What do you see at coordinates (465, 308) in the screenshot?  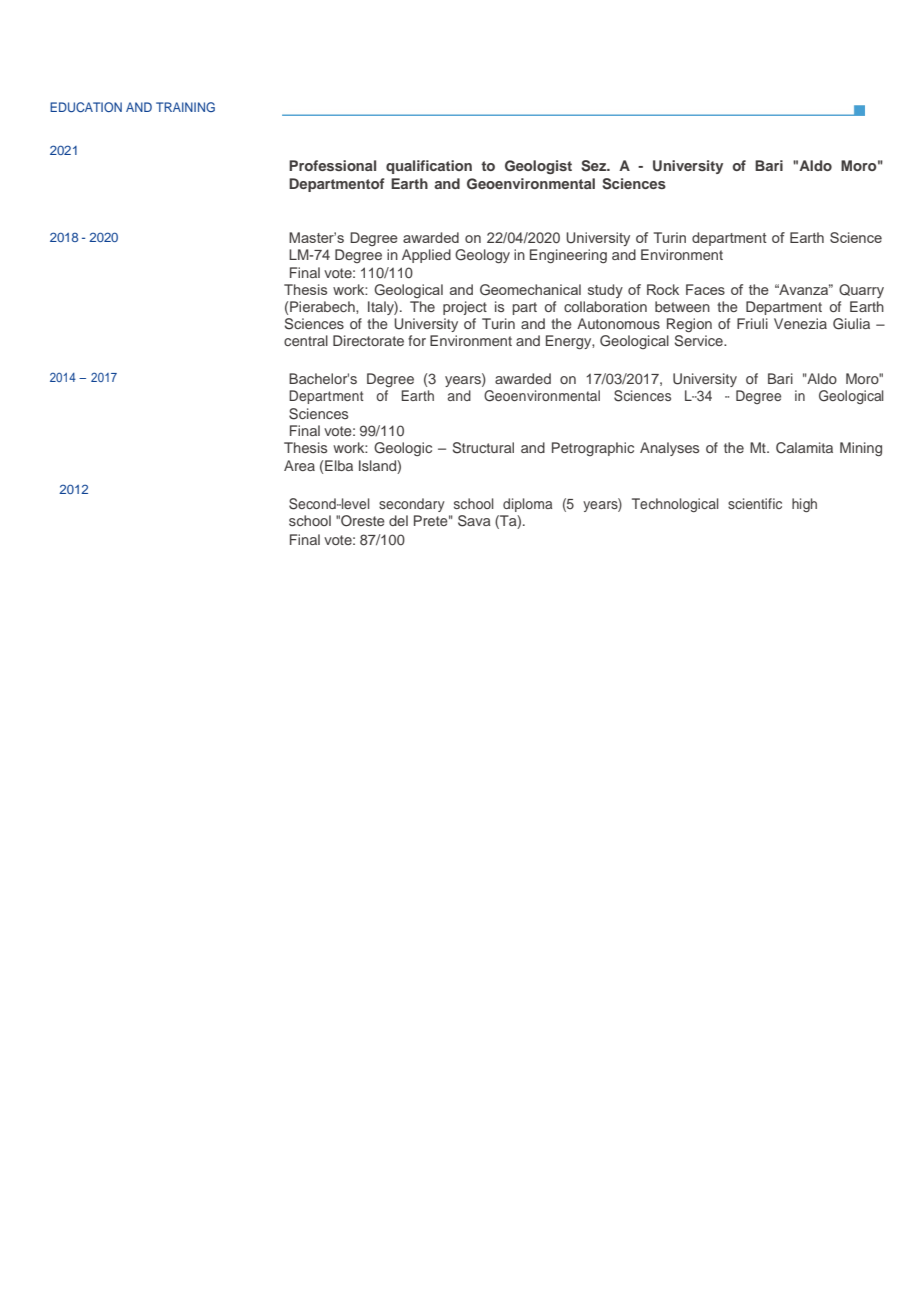 I see `project` at bounding box center [465, 308].
